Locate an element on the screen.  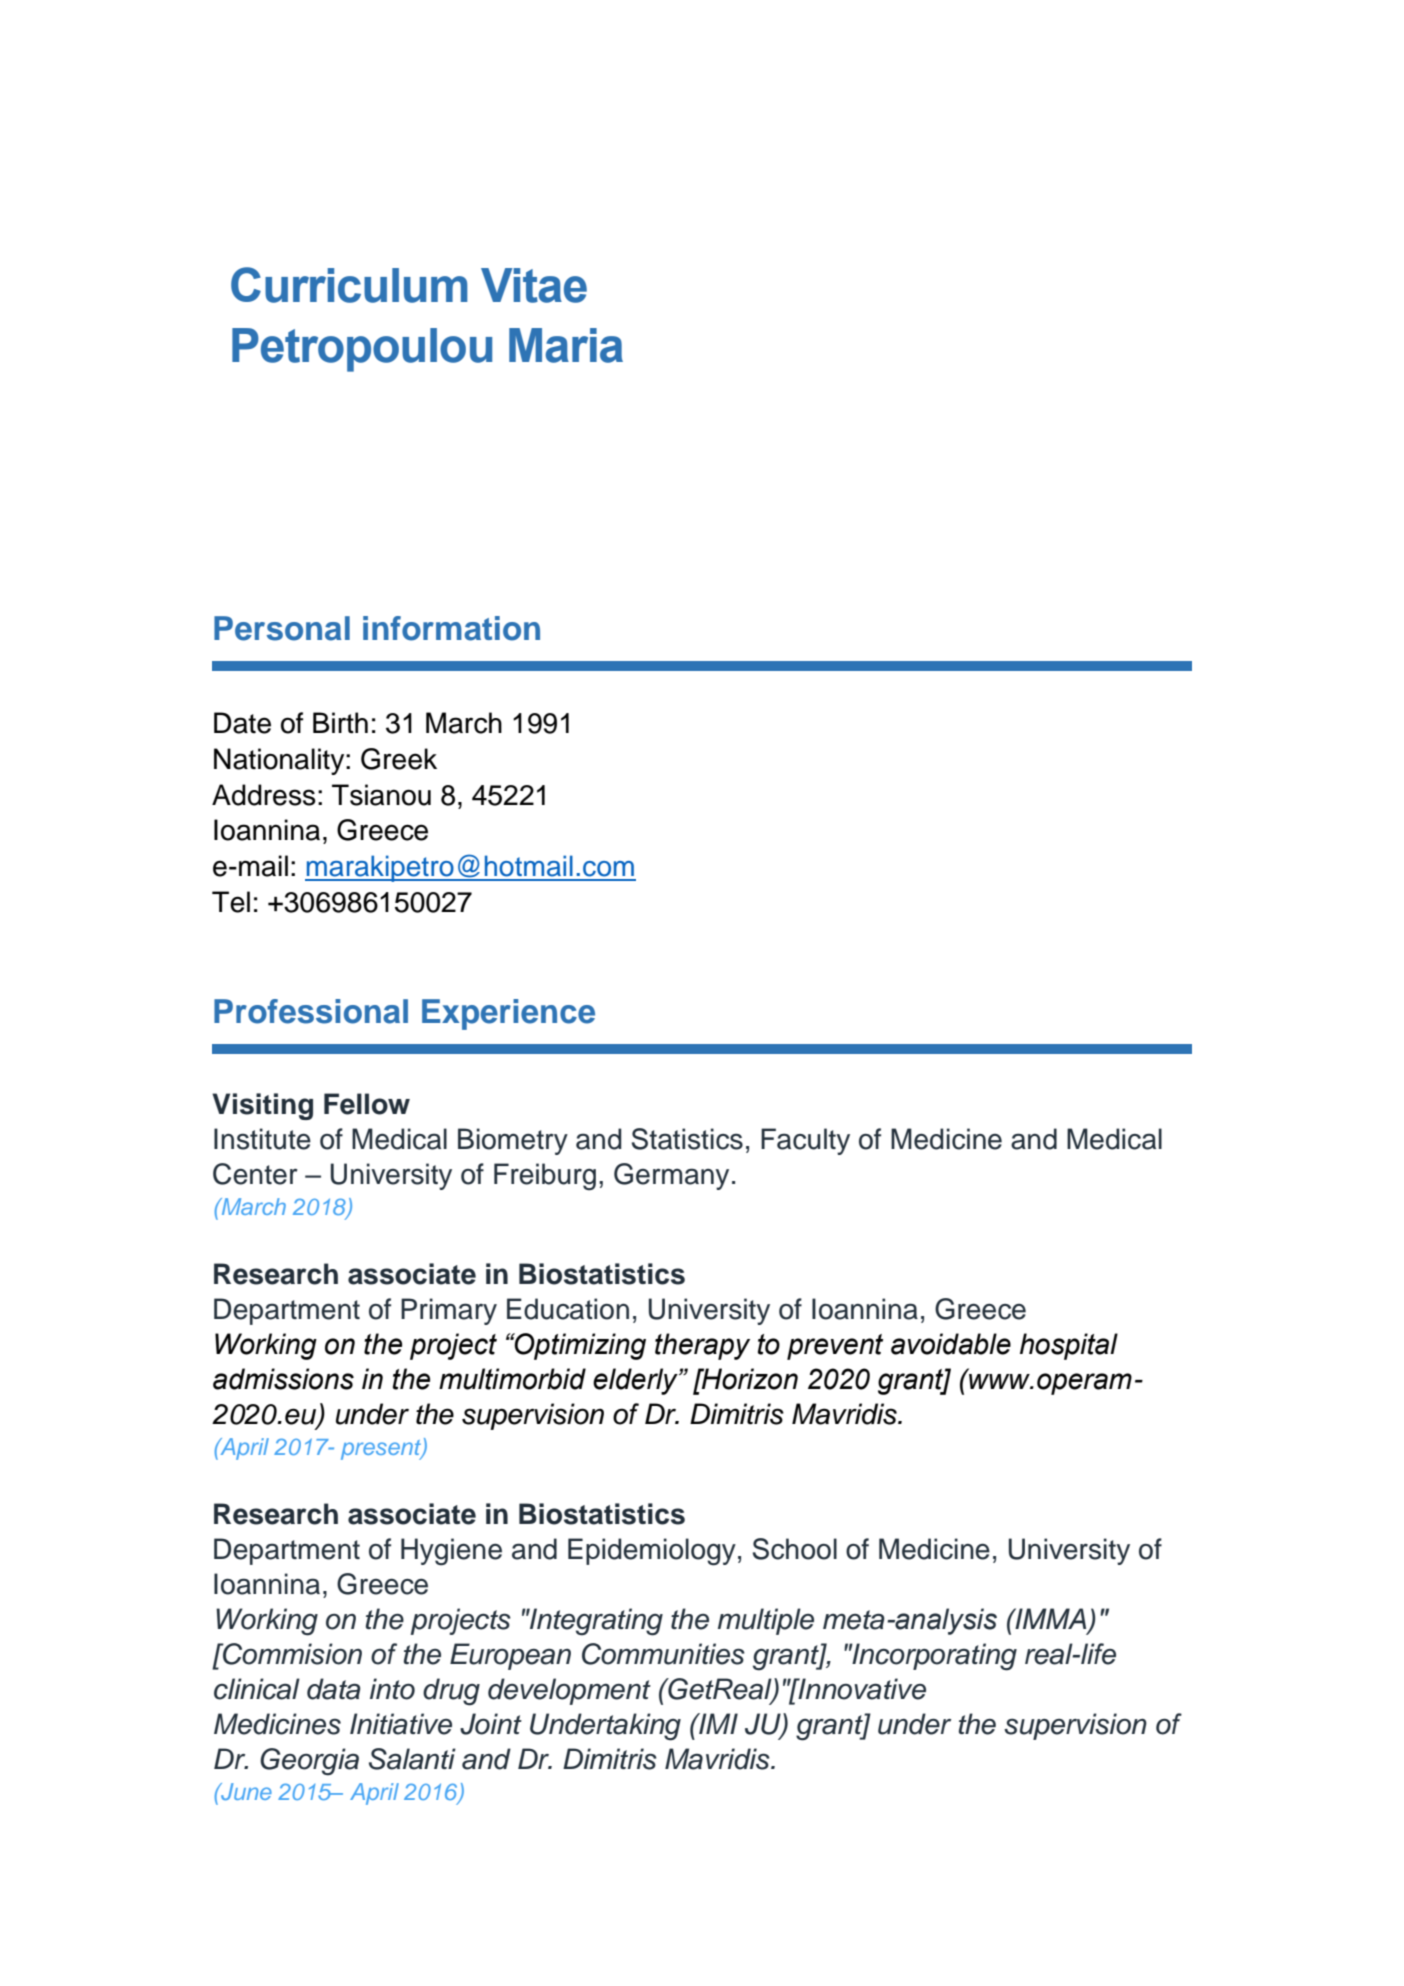
Greek is located at coordinates (399, 759).
